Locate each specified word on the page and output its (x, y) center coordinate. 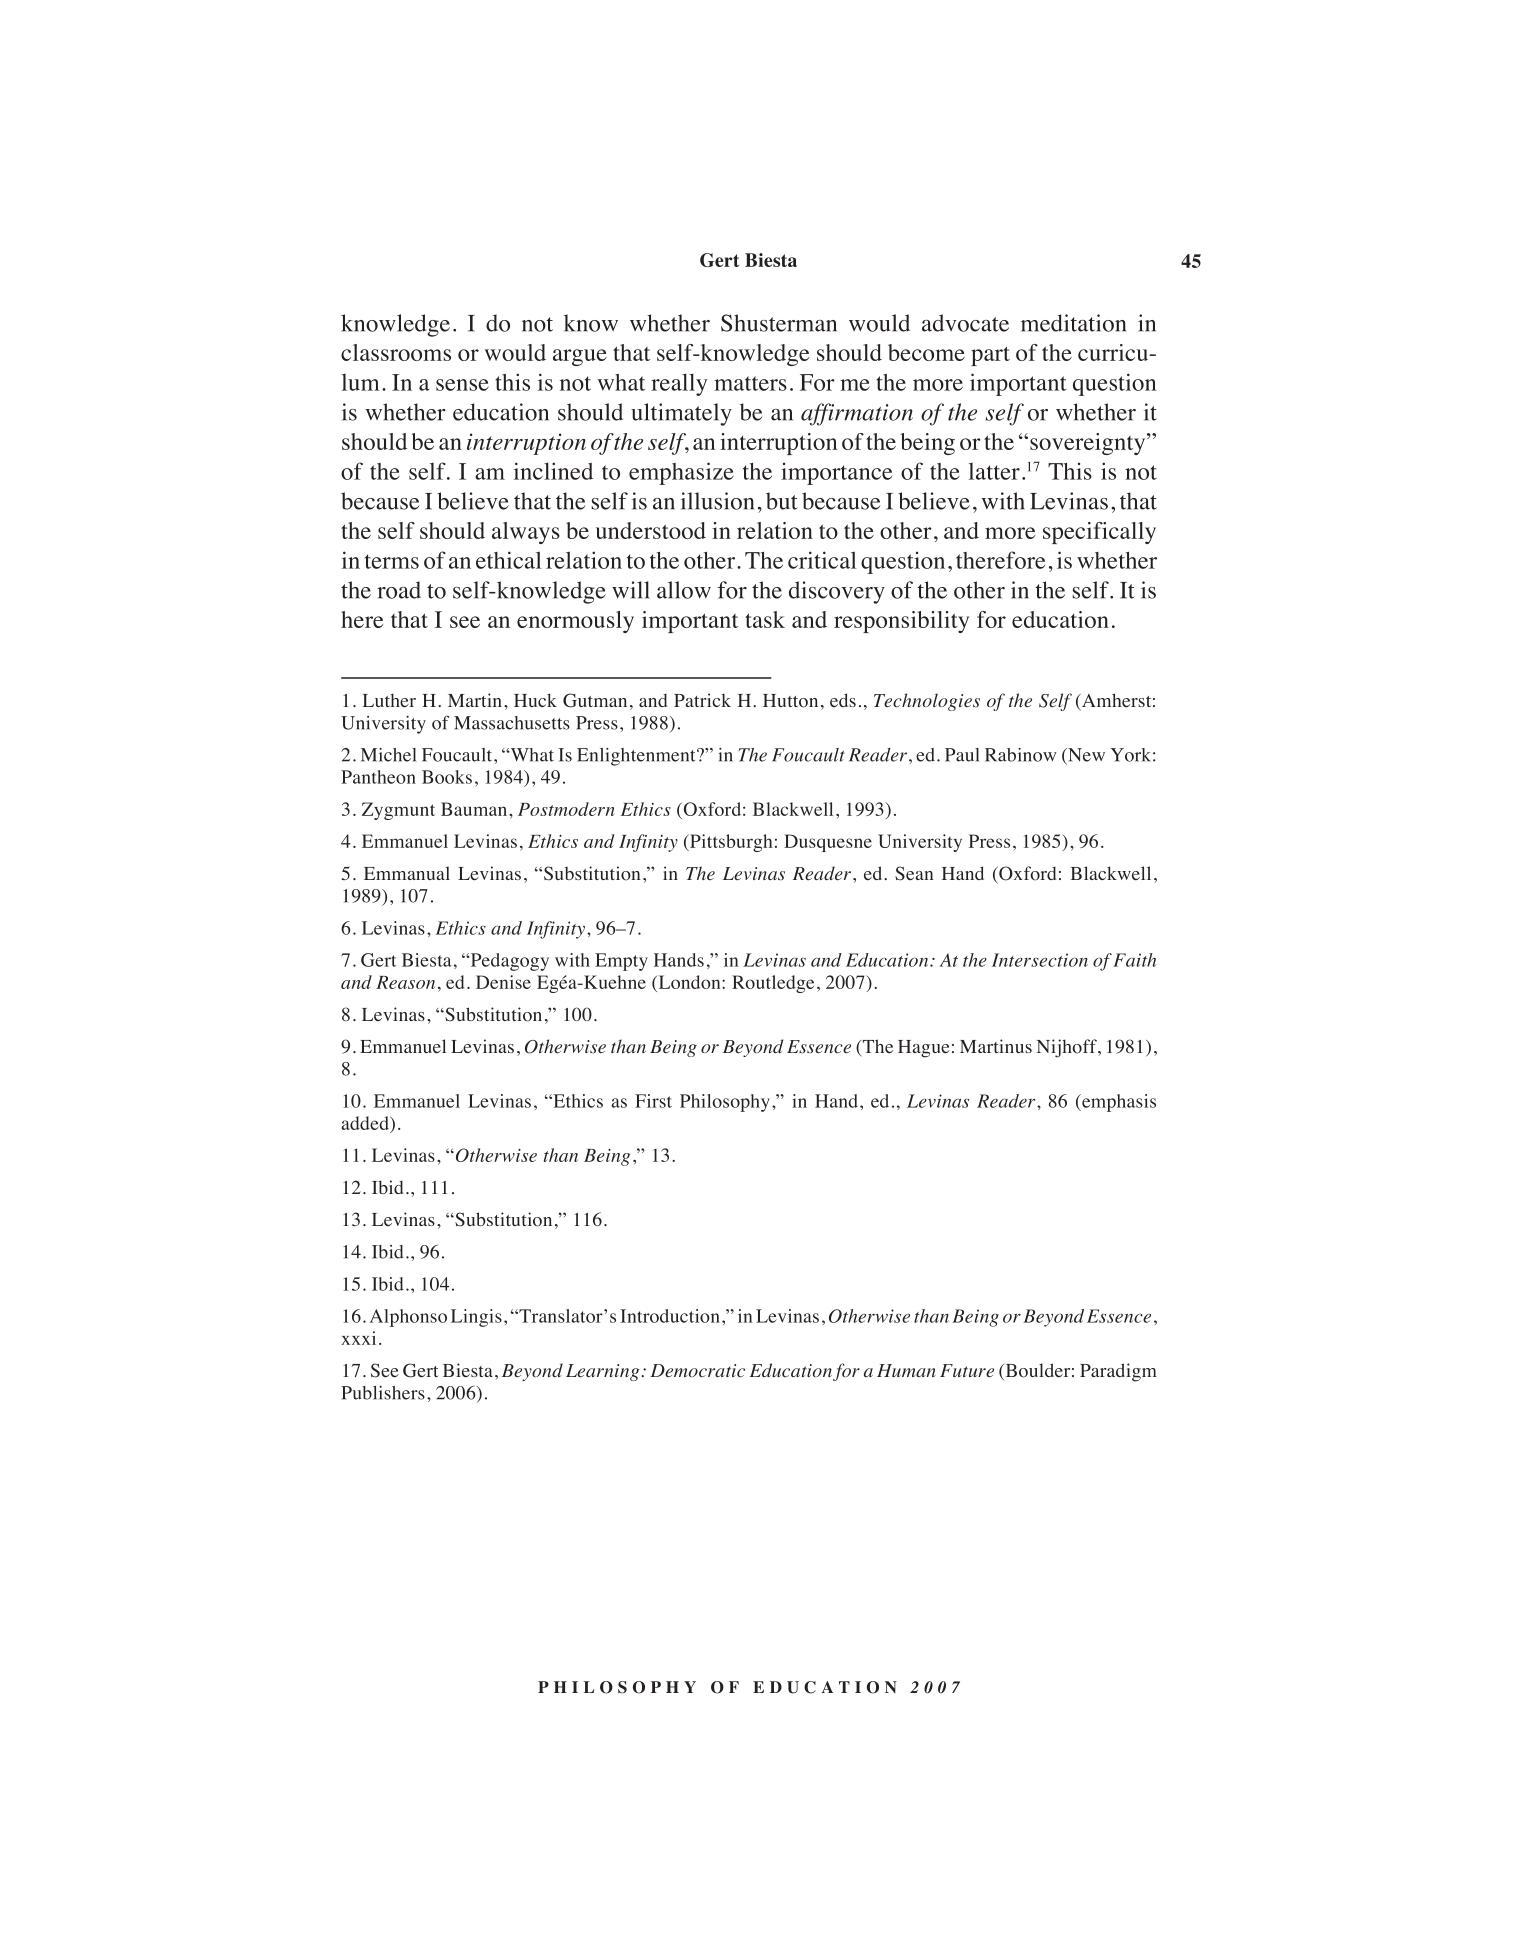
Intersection (1040, 960)
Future (967, 1370)
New (1085, 755)
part (990, 356)
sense (462, 385)
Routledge (773, 984)
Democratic (697, 1370)
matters (750, 383)
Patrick (702, 700)
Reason (405, 982)
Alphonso (408, 1318)
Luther (389, 700)
